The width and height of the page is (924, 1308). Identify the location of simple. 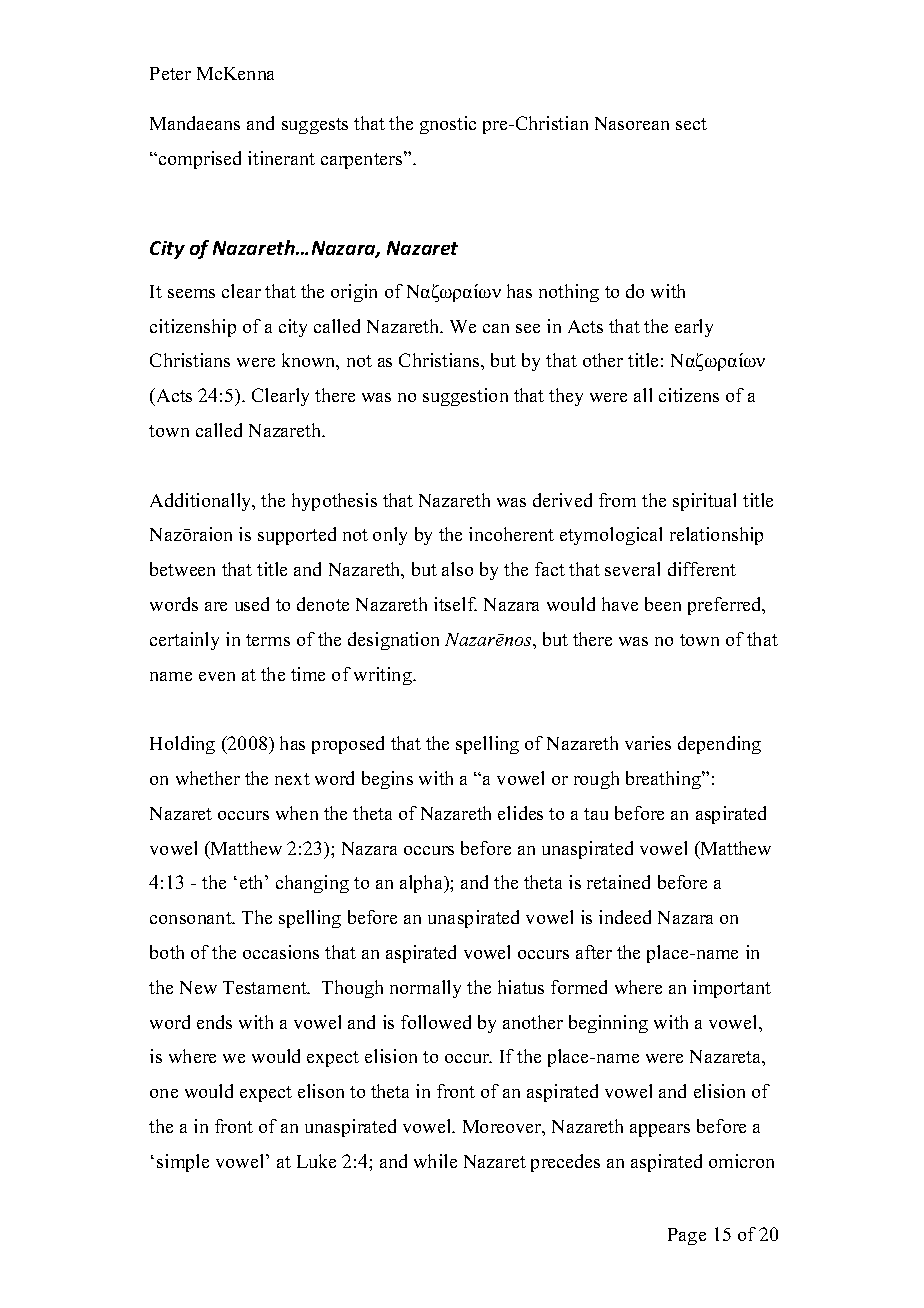
(183, 1163).
